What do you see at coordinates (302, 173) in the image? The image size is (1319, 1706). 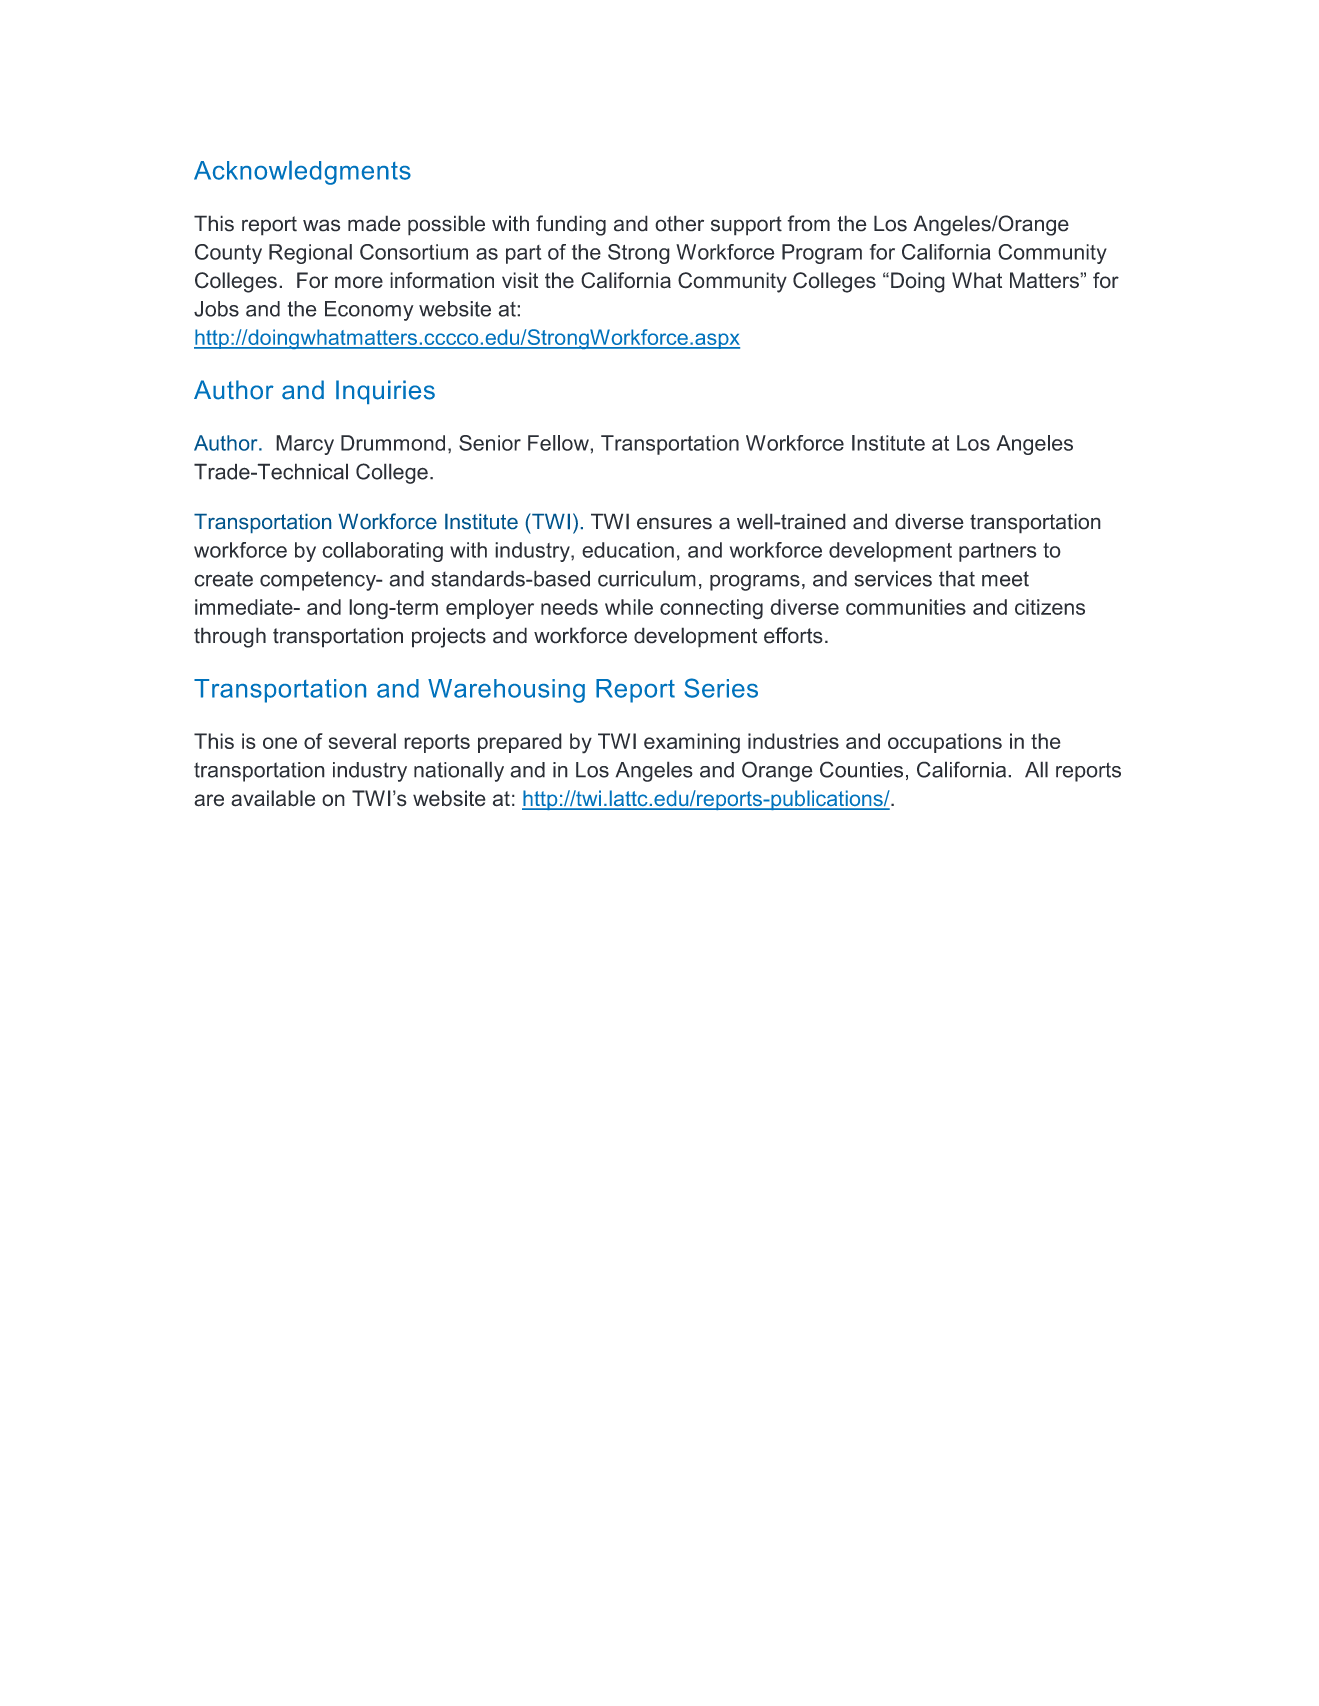 I see `Acknowledgments` at bounding box center [302, 173].
